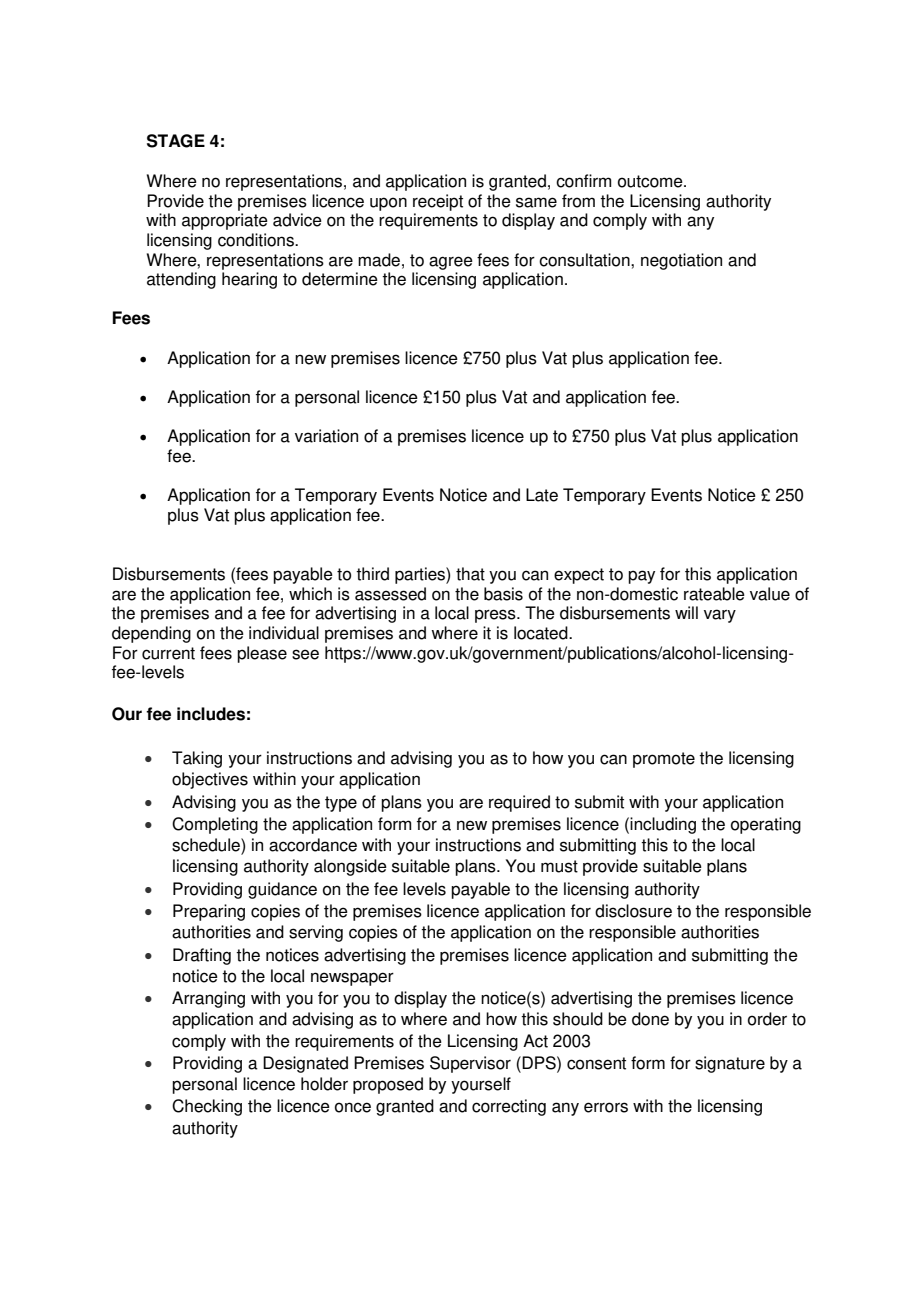 The image size is (924, 1308). What do you see at coordinates (496, 616) in the screenshot?
I see `press` at bounding box center [496, 616].
